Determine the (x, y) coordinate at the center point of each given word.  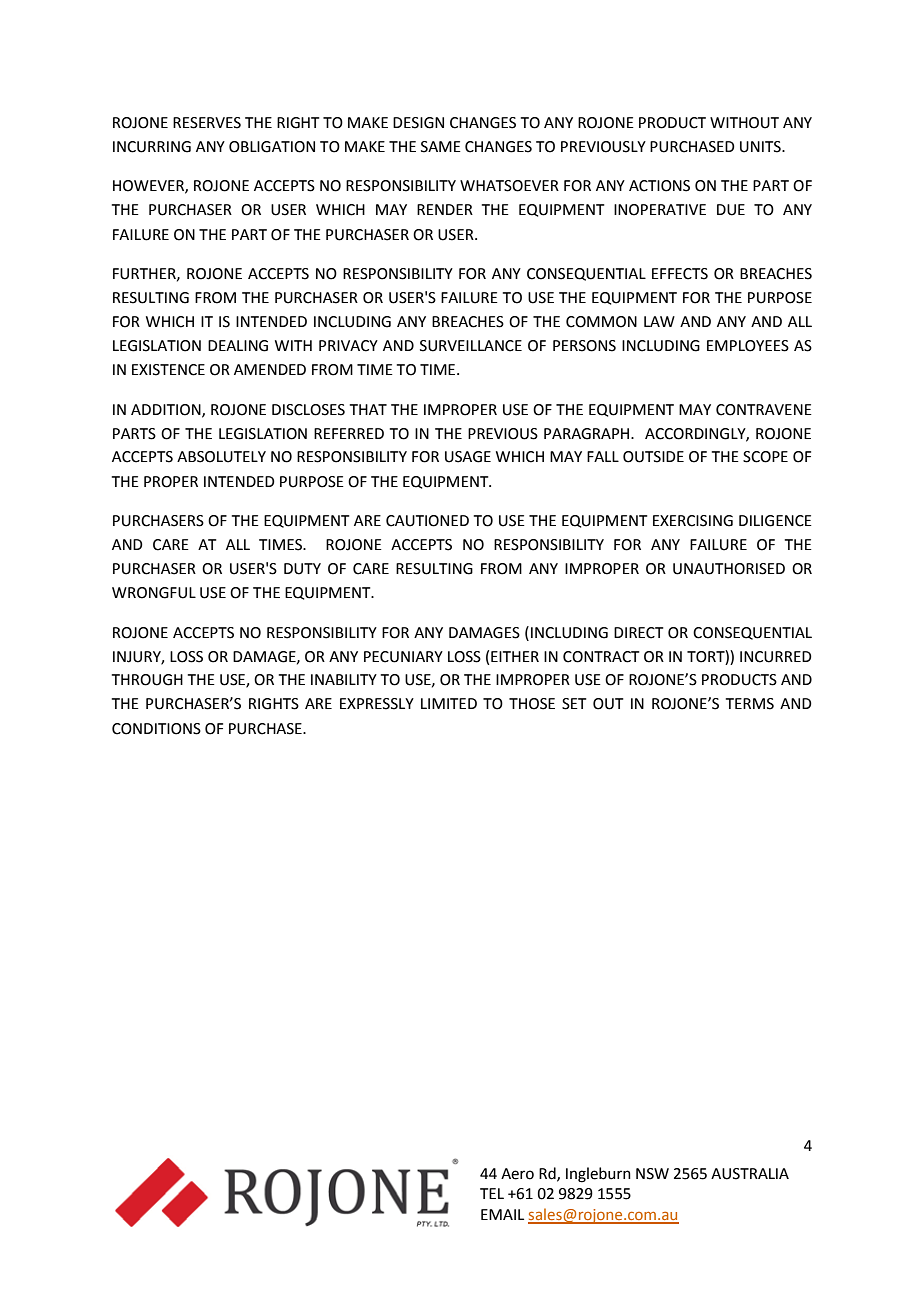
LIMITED (449, 703)
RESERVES (207, 123)
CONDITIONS (156, 729)
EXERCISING (693, 521)
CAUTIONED (427, 521)
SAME (441, 147)
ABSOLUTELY (221, 457)
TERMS (750, 704)
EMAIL (502, 1214)
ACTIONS (659, 186)
